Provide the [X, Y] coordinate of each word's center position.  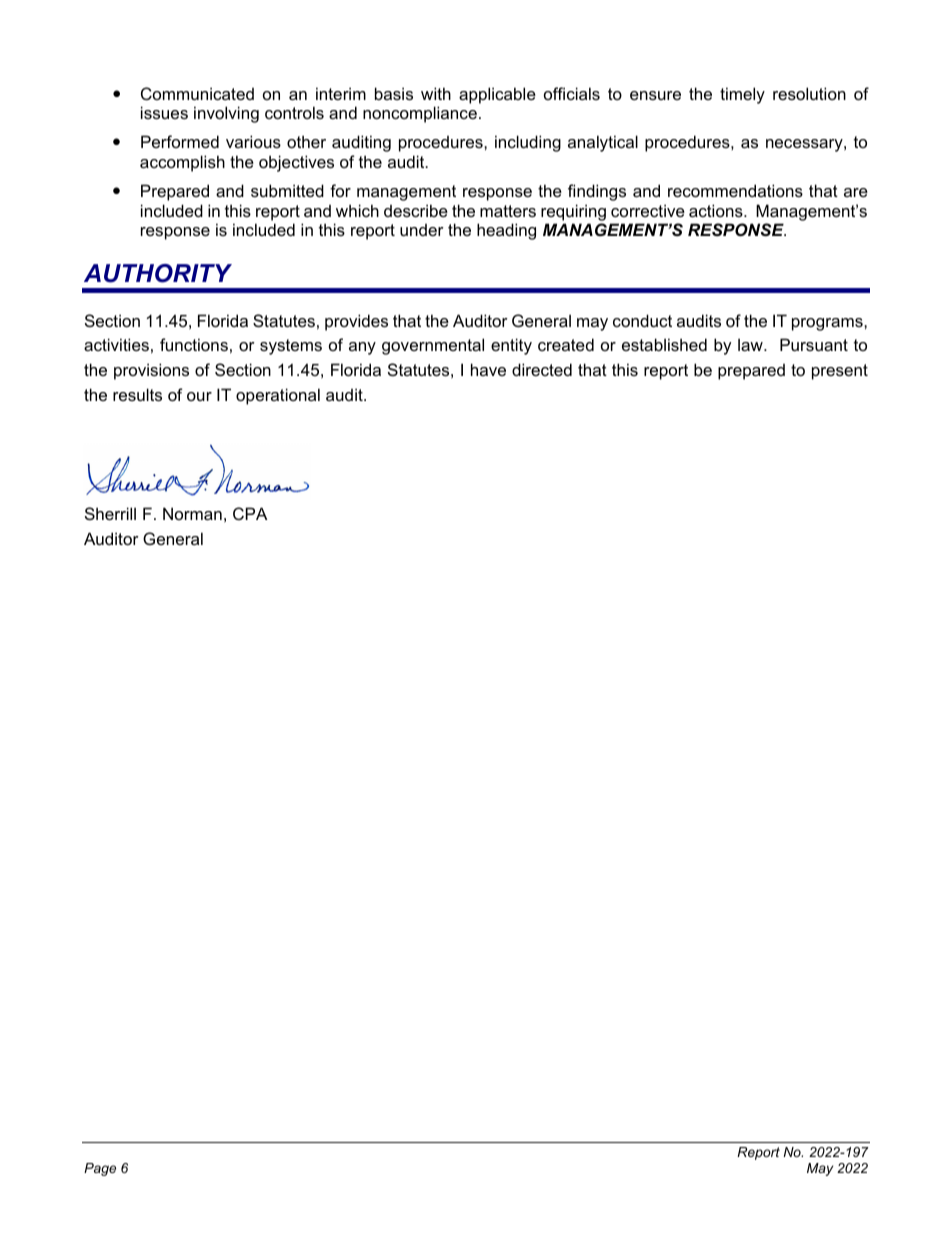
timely [742, 95]
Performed [180, 141]
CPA [250, 513]
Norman [192, 513]
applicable [497, 95]
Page [100, 1169]
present [840, 372]
